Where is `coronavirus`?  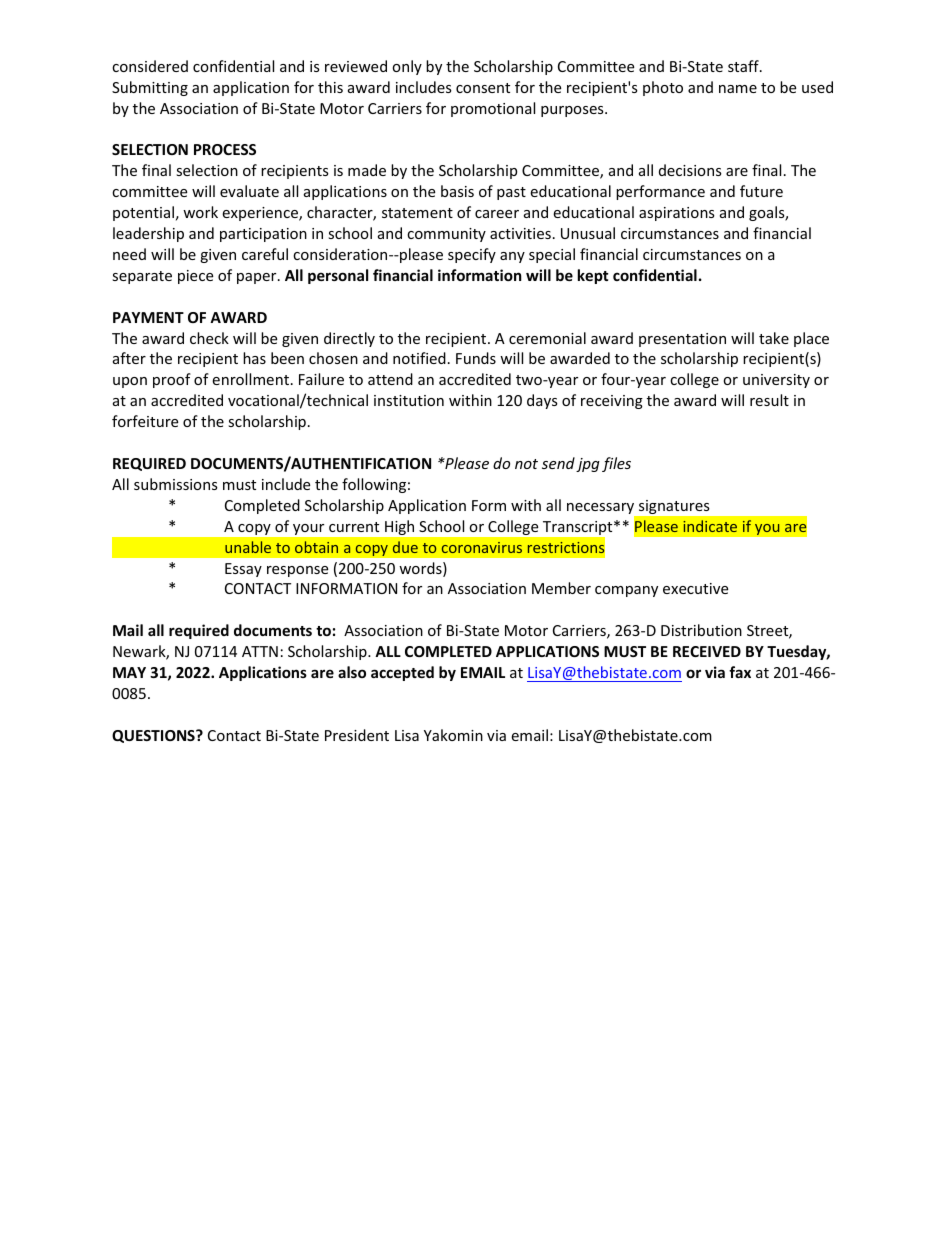 coronavirus is located at coordinates (482, 547).
